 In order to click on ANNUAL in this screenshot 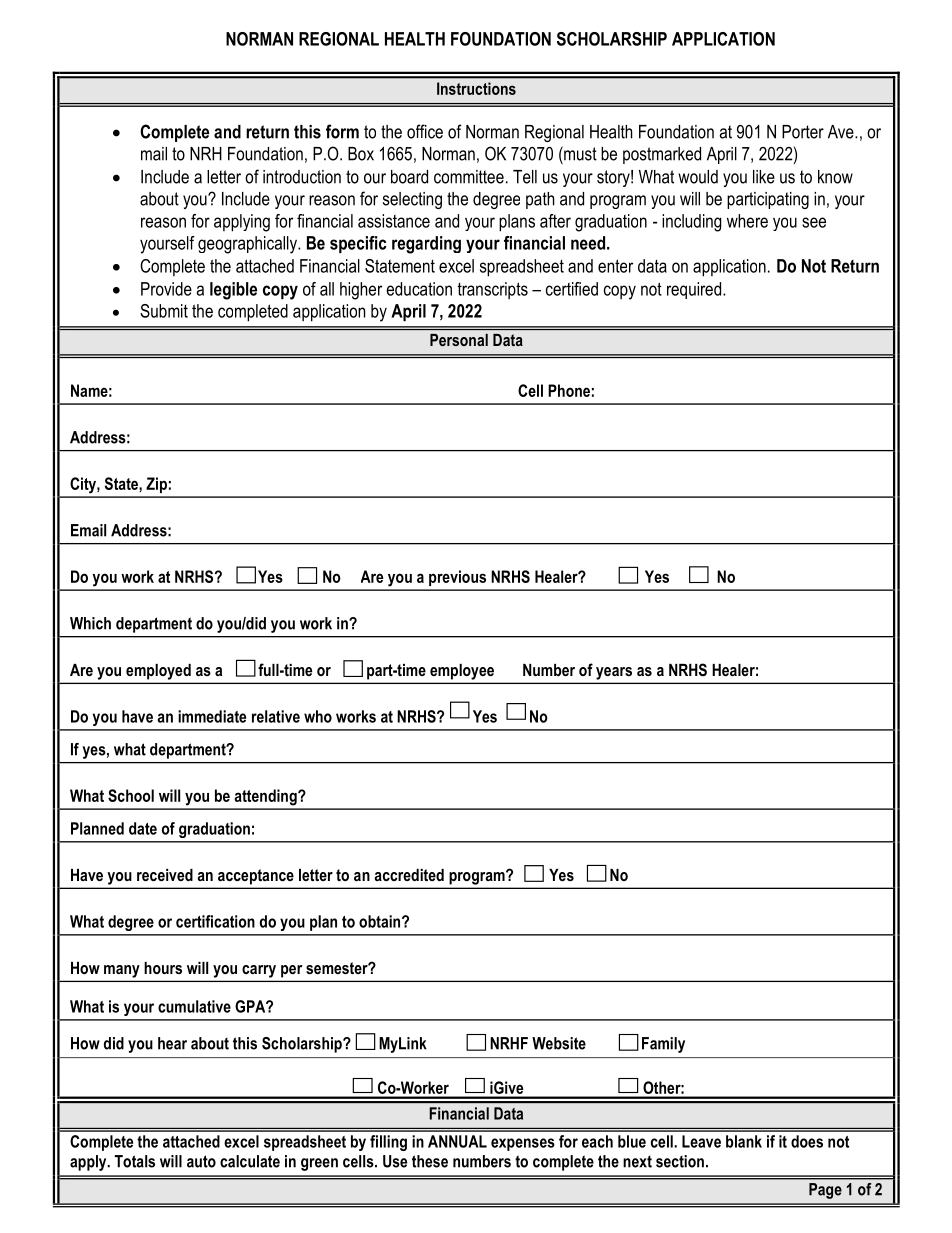, I will do `click(457, 1141)`.
